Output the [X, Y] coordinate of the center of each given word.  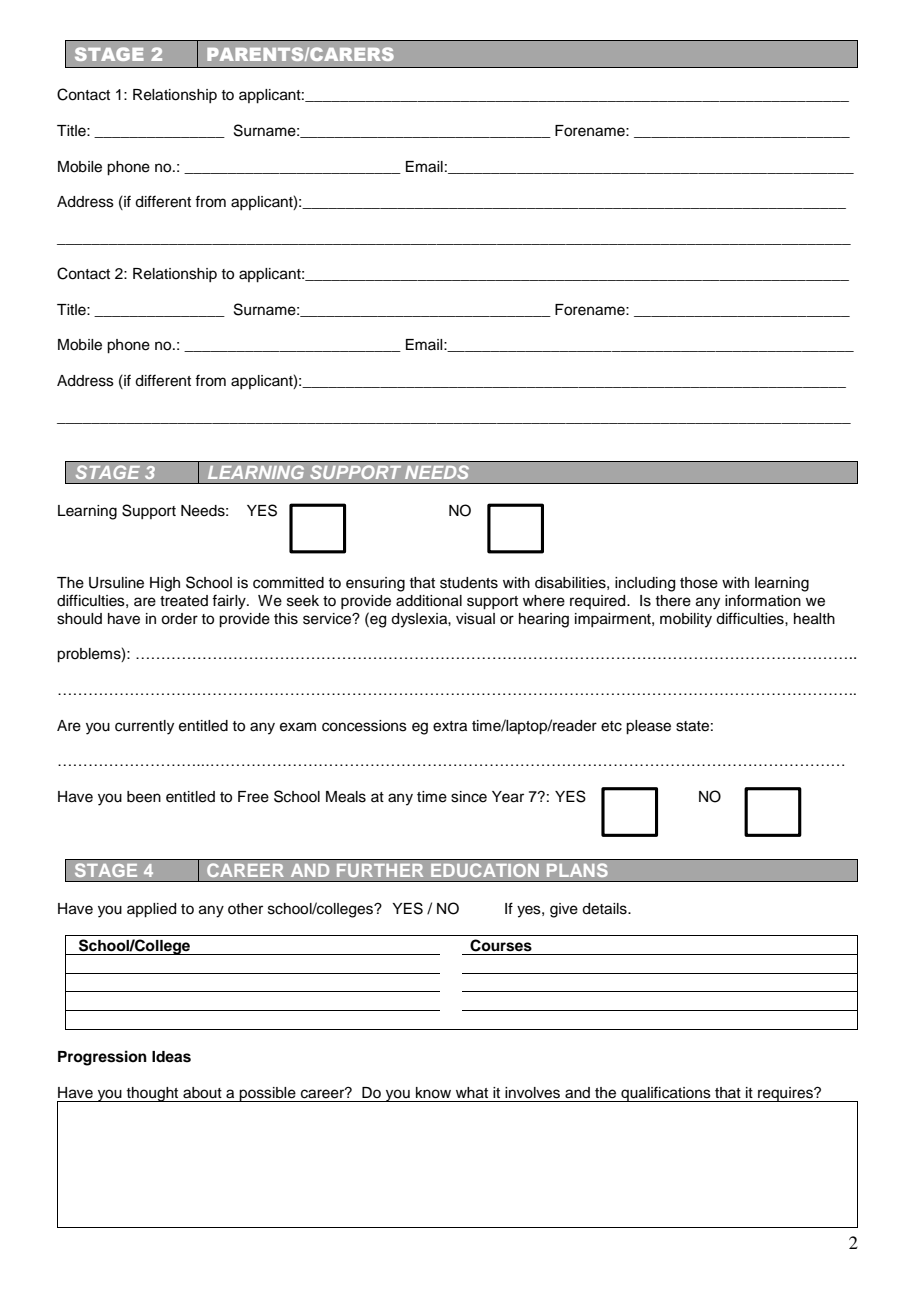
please [648, 727]
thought [153, 1094]
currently [144, 727]
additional [429, 601]
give [564, 910]
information [763, 600]
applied [151, 910]
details [605, 909]
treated [184, 601]
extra [450, 726]
